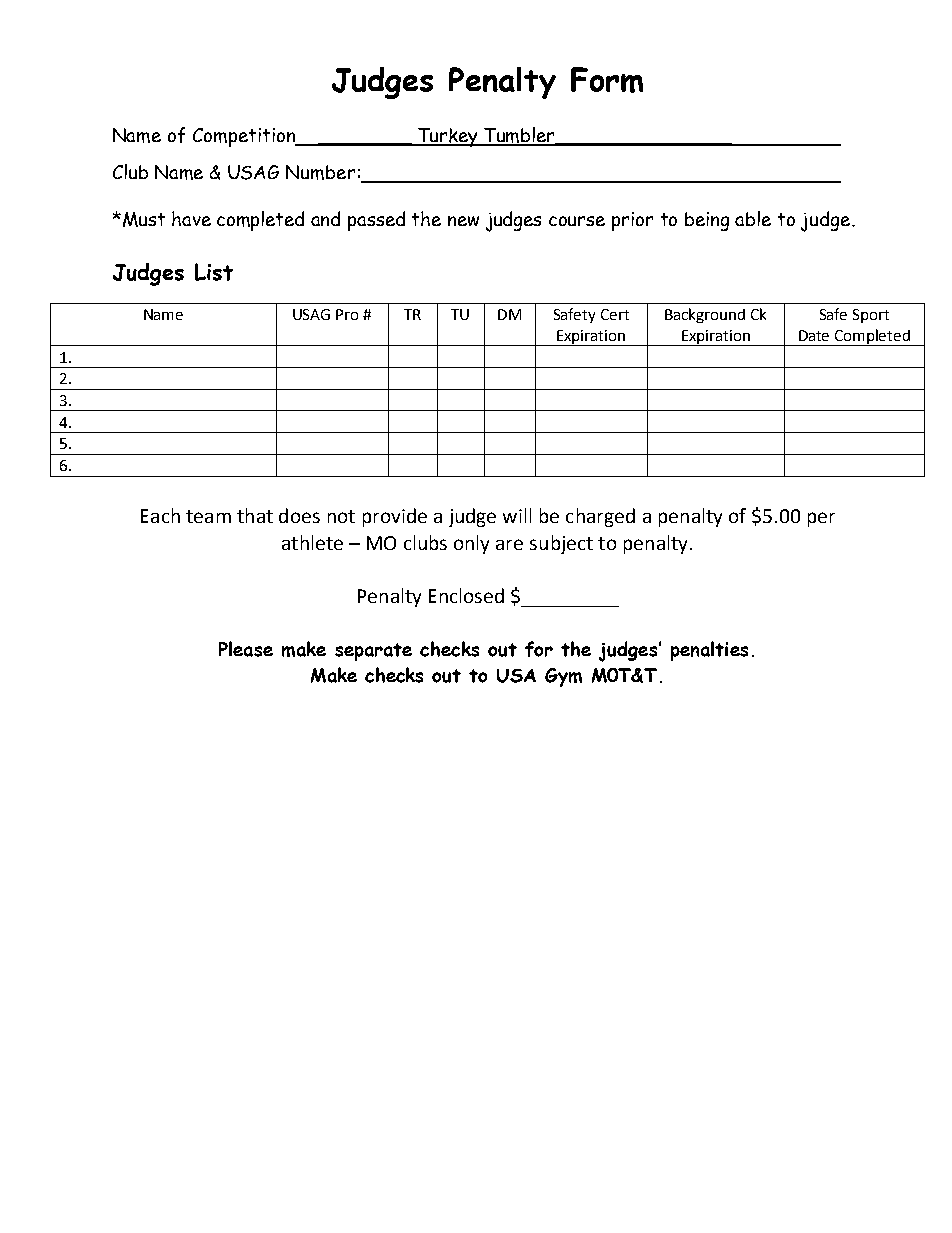 The image size is (952, 1233). I want to click on Please, so click(246, 649).
